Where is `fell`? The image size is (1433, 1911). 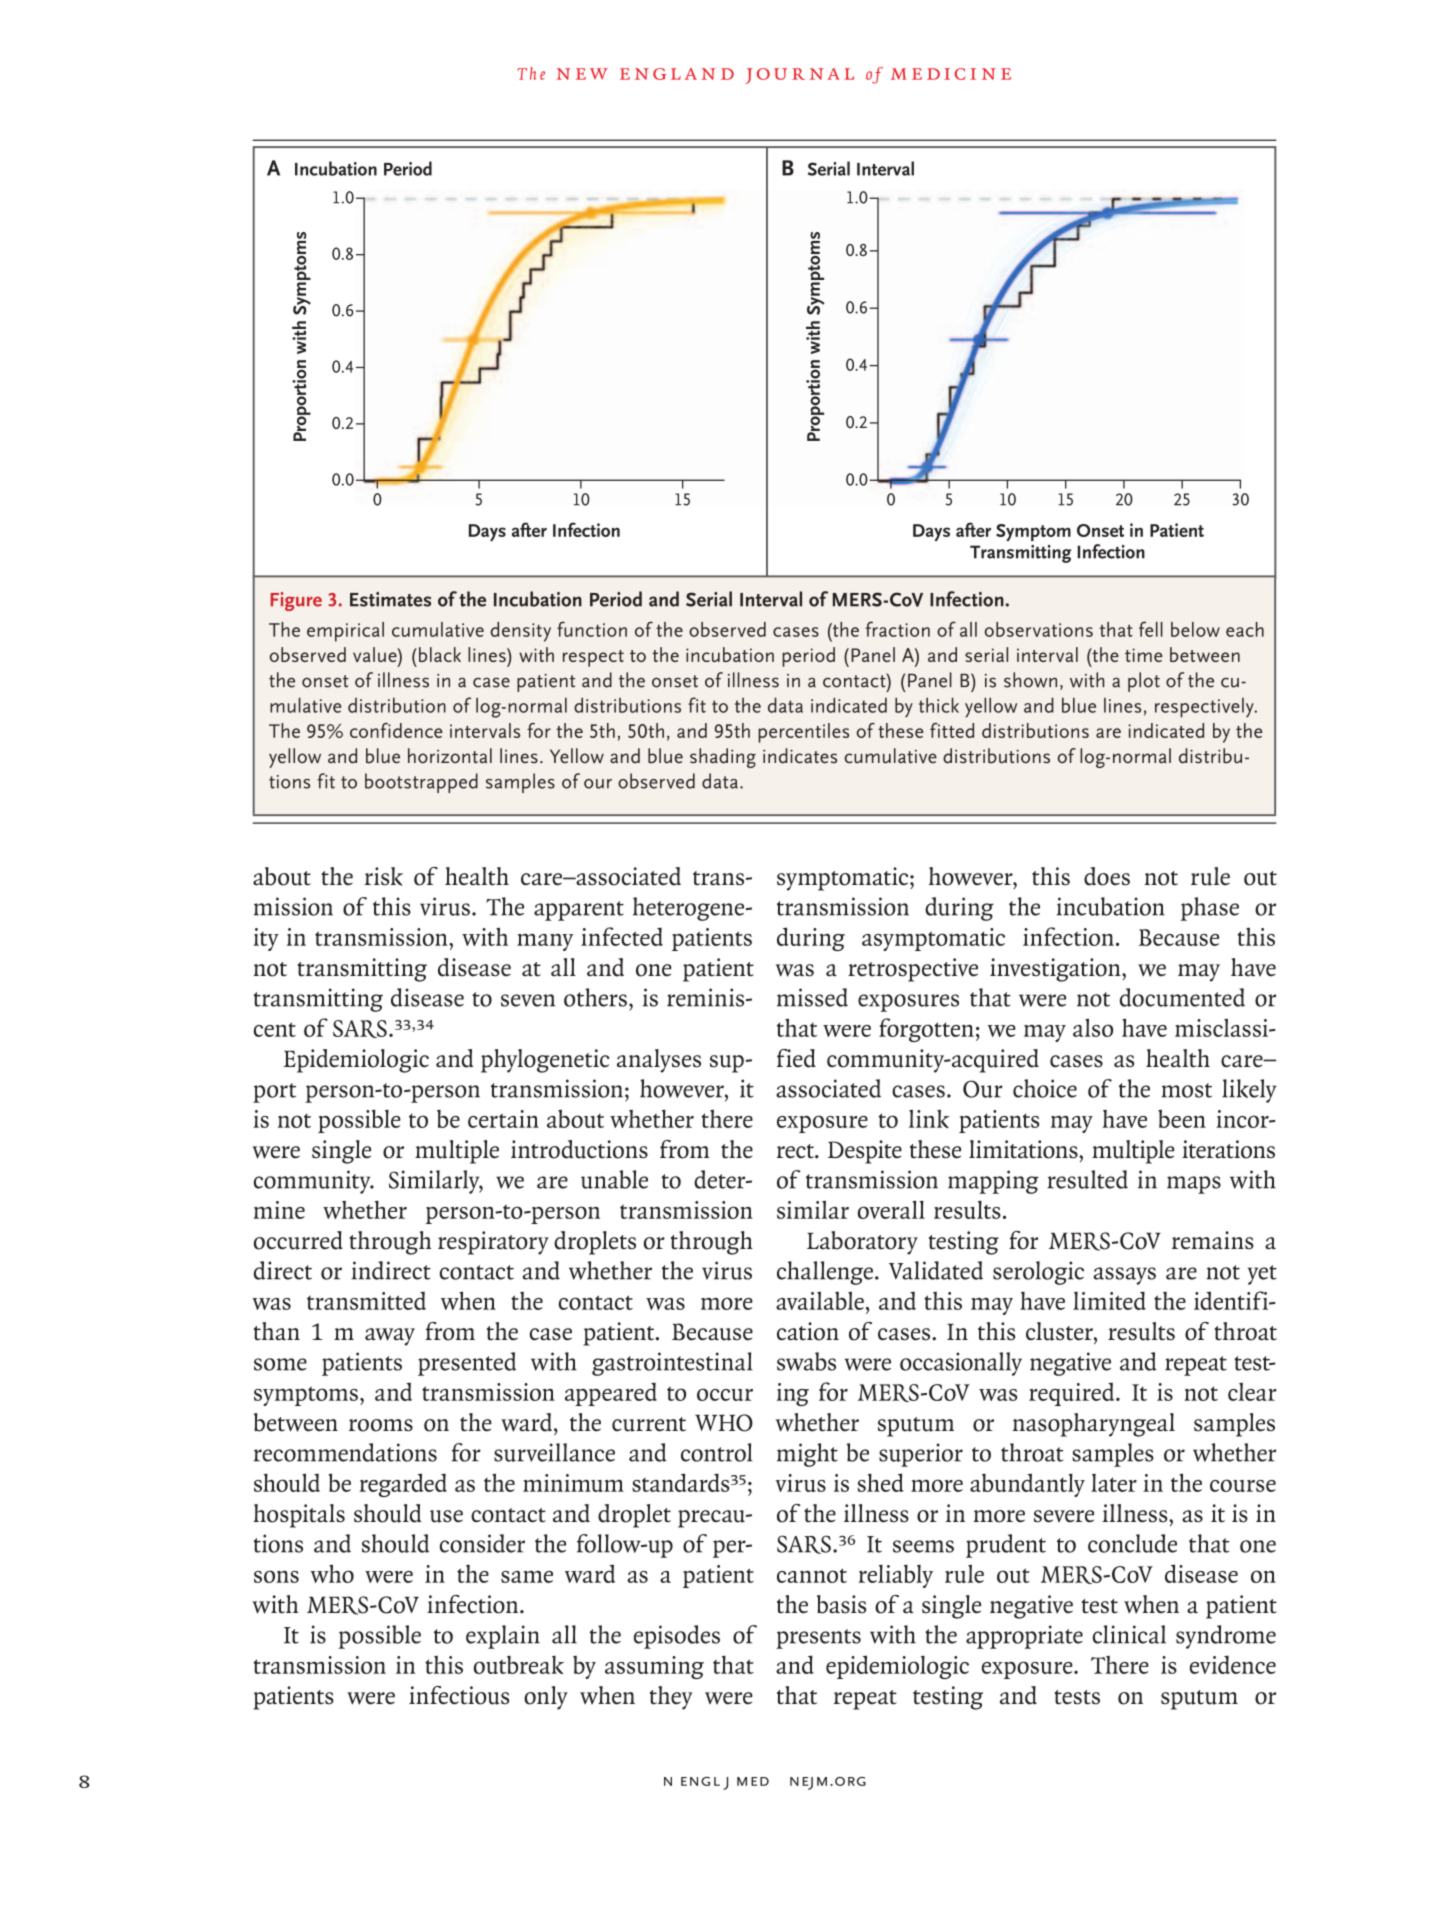 fell is located at coordinates (1151, 629).
